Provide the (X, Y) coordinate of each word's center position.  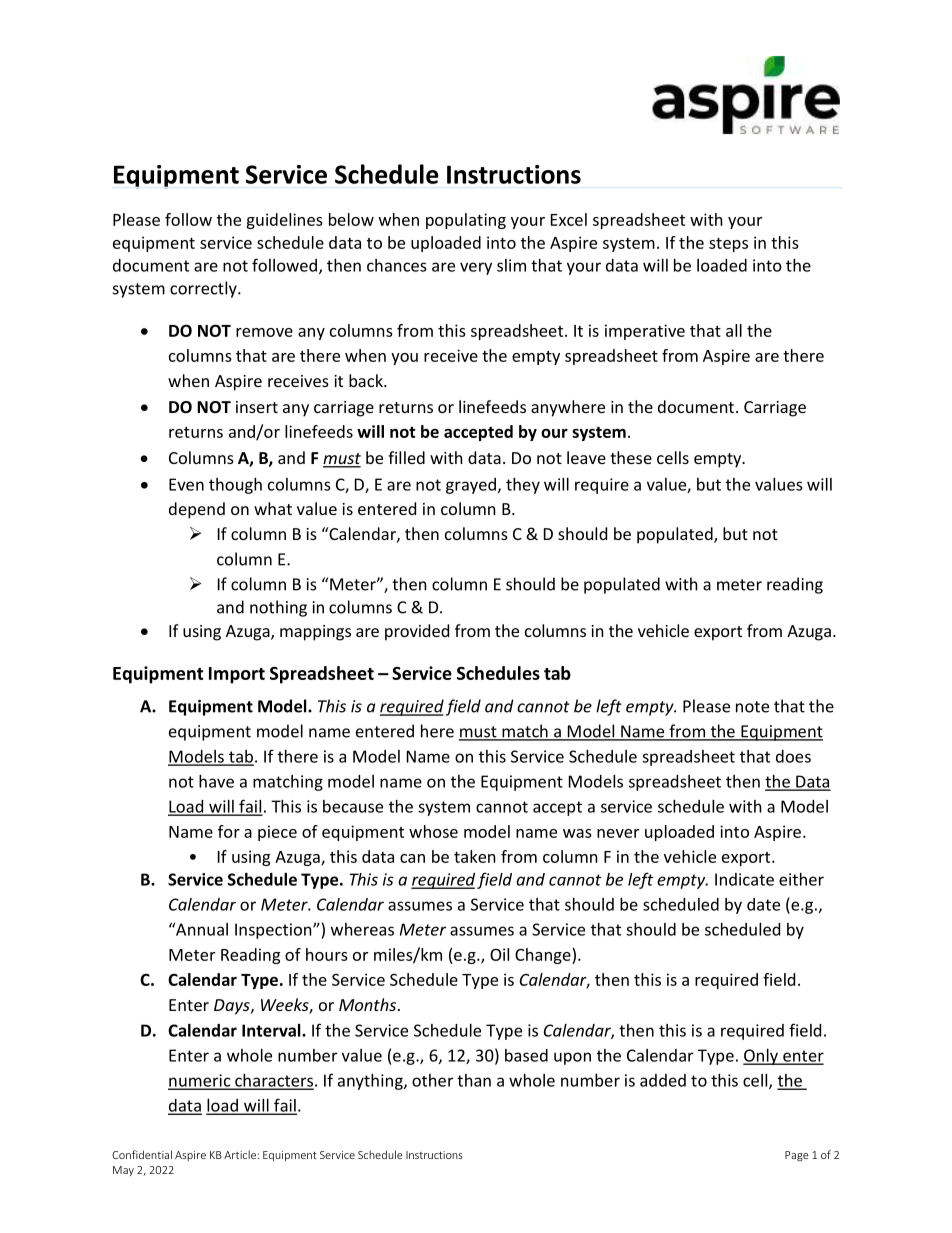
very (476, 268)
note (752, 707)
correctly (204, 289)
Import (237, 675)
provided (417, 632)
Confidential (142, 1154)
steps (728, 245)
